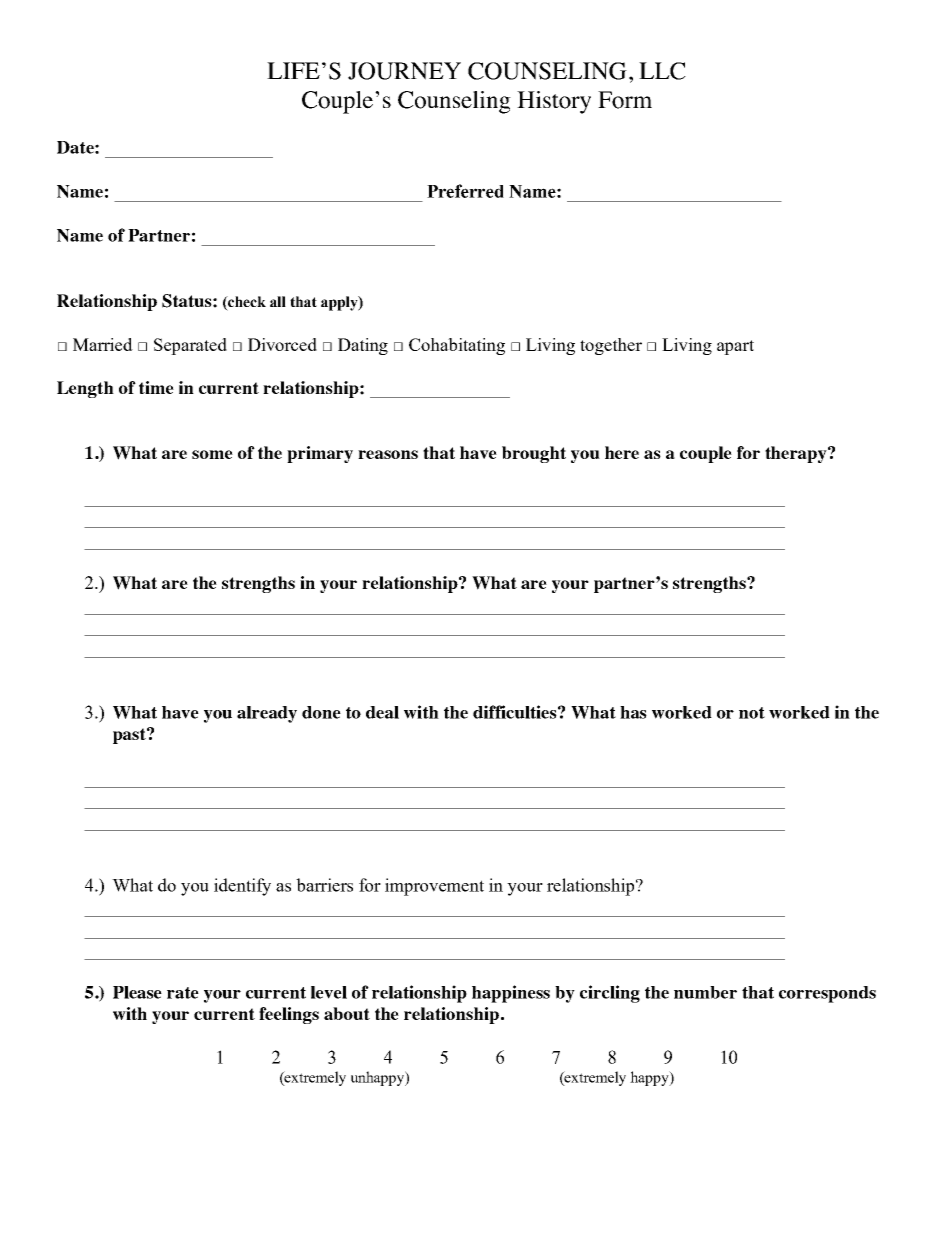 This document has height=1233, width=952. I want to click on Married, so click(103, 344).
